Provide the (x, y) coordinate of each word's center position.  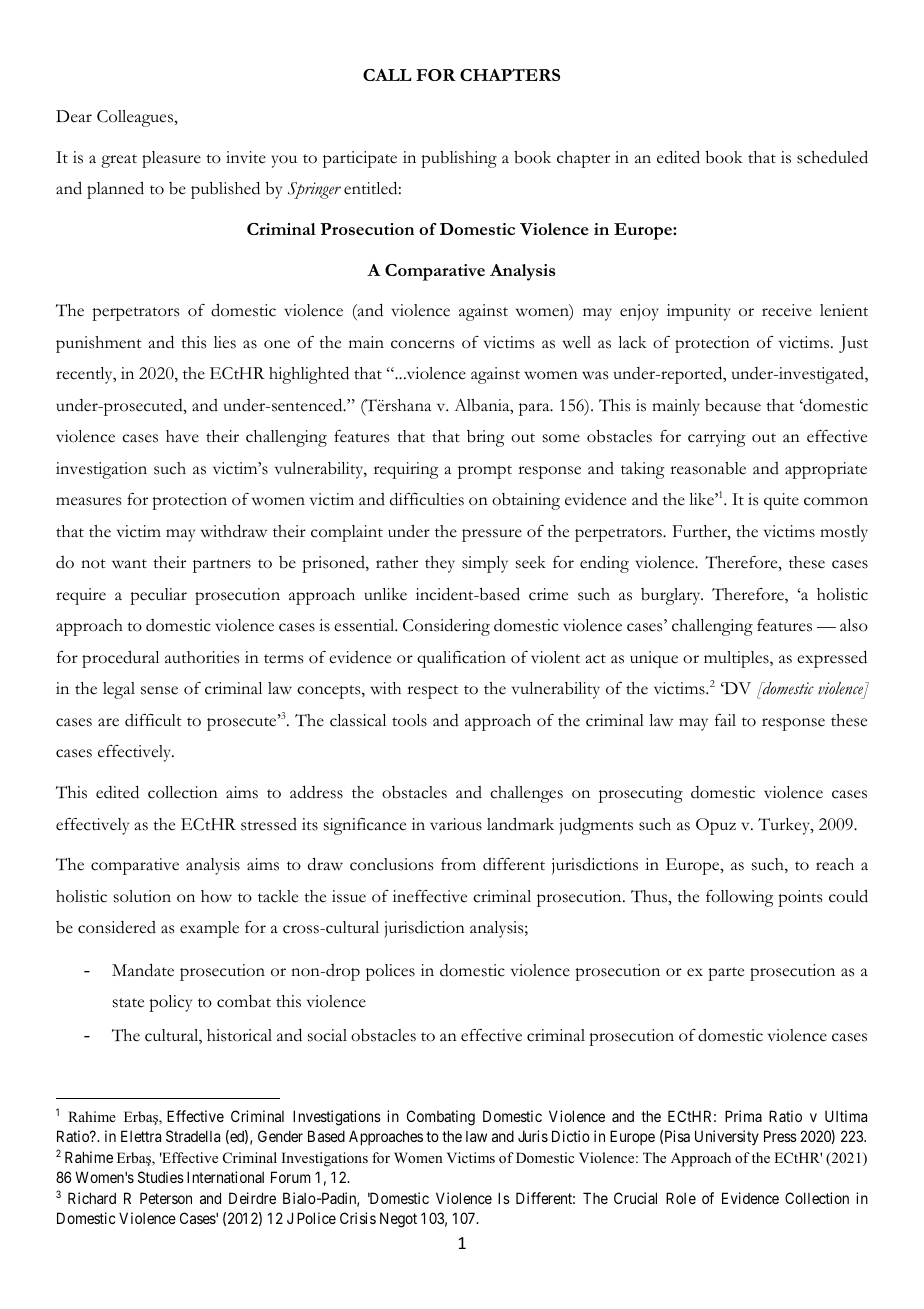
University (727, 1137)
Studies (161, 1177)
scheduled (832, 157)
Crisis (358, 1218)
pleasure (171, 159)
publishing (459, 159)
